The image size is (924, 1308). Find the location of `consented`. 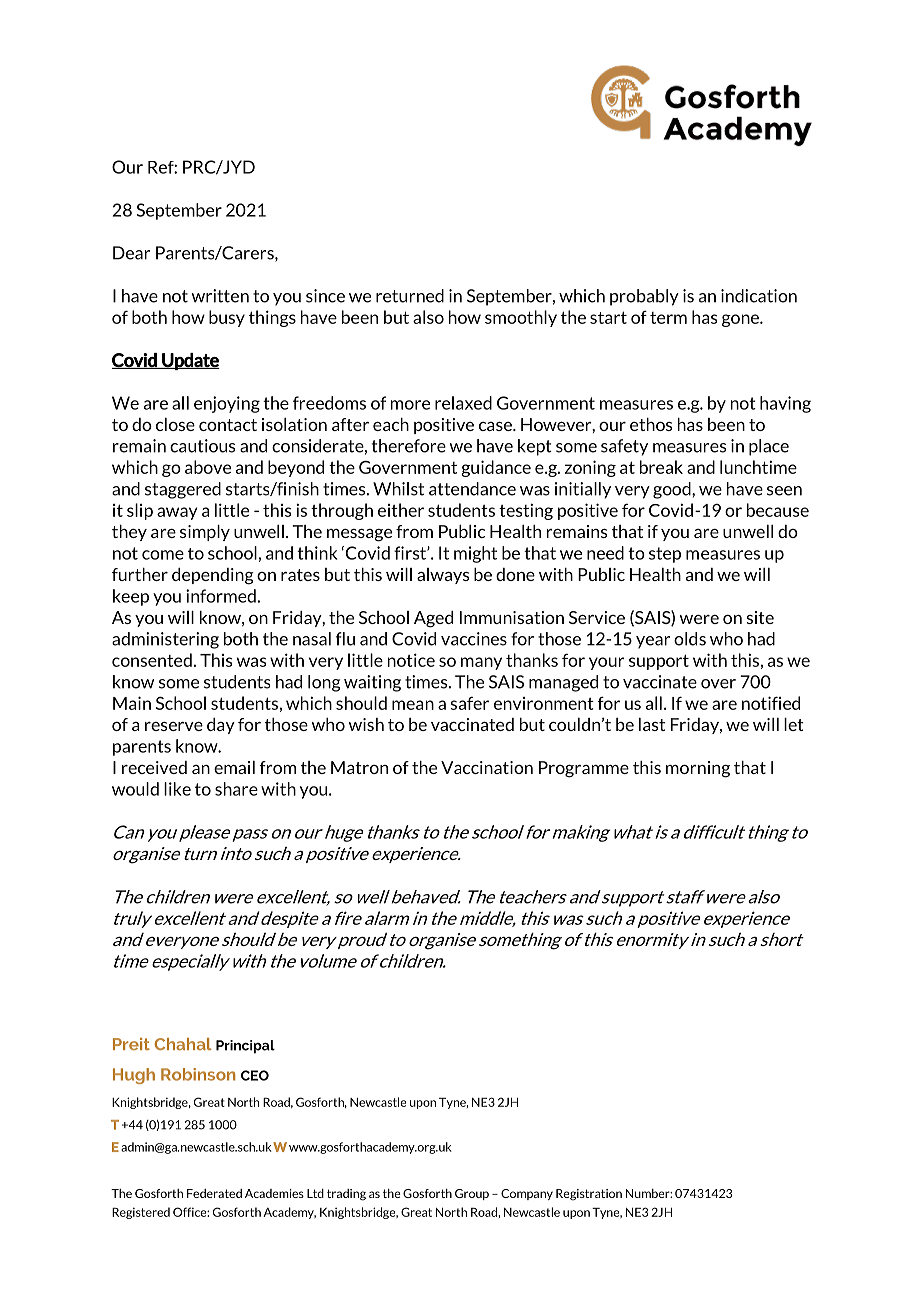

consented is located at coordinates (152, 660).
